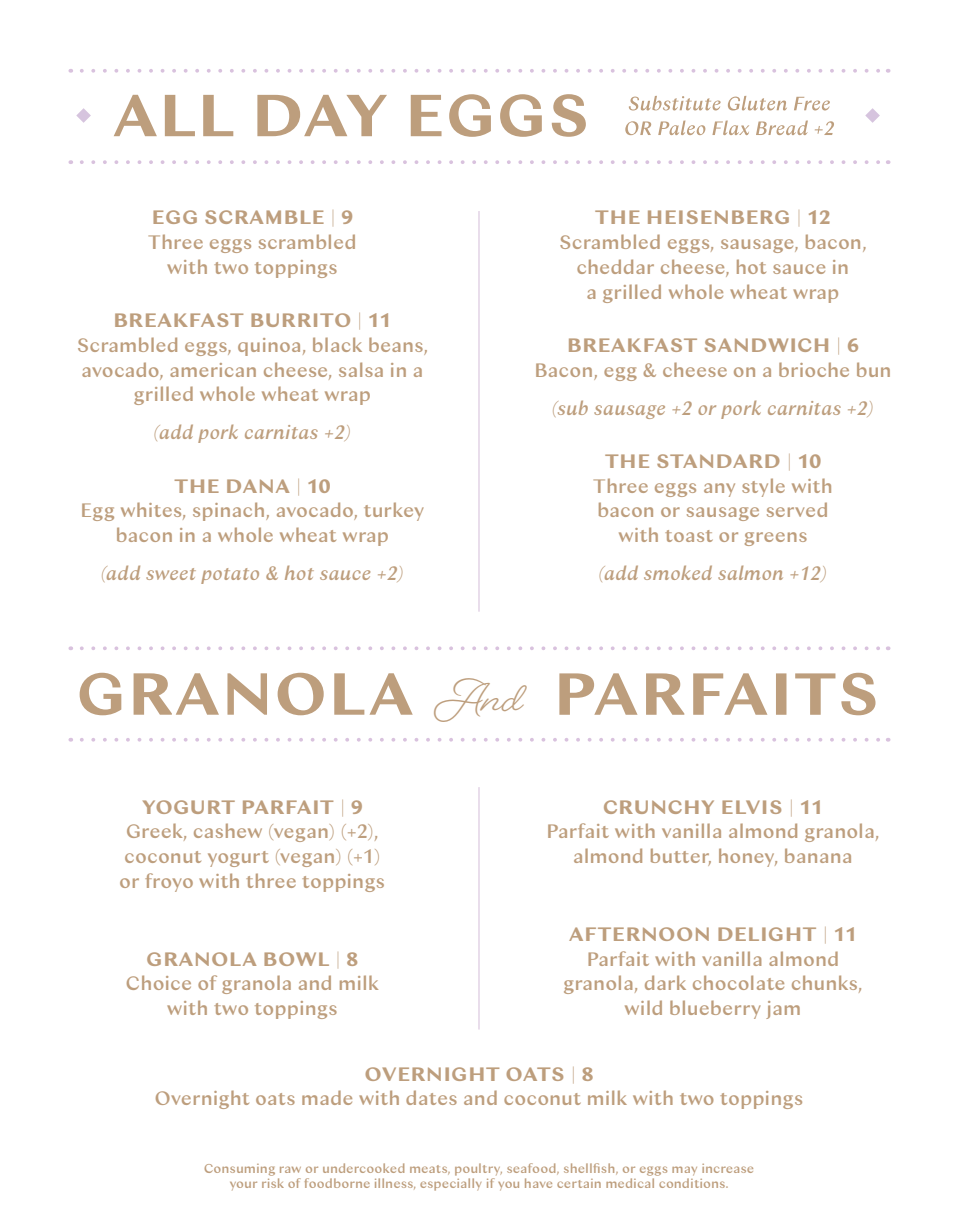 The image size is (958, 1232). What do you see at coordinates (571, 407) in the page?
I see `sub` at bounding box center [571, 407].
